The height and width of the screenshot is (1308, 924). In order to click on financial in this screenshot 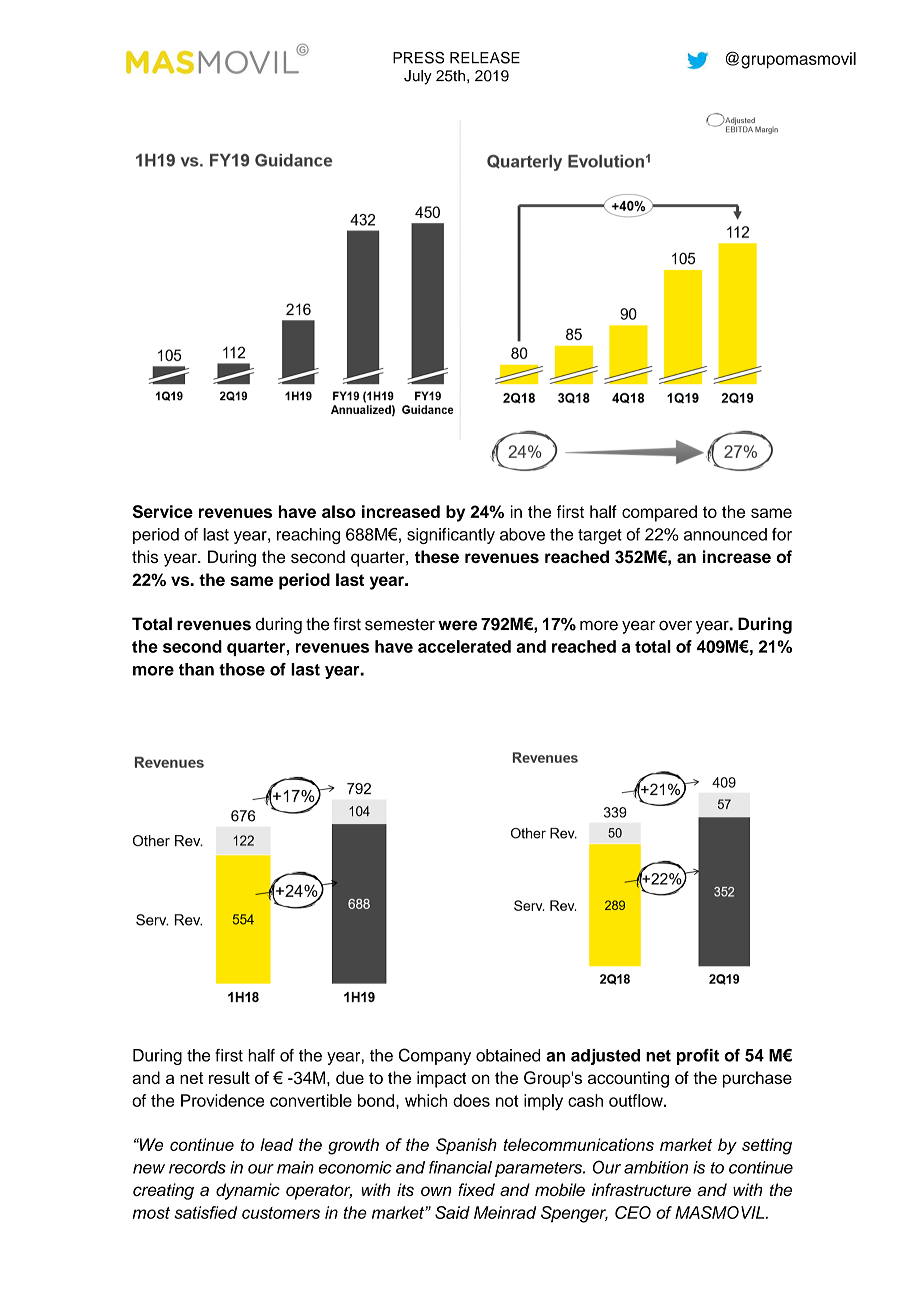, I will do `click(460, 1167)`.
